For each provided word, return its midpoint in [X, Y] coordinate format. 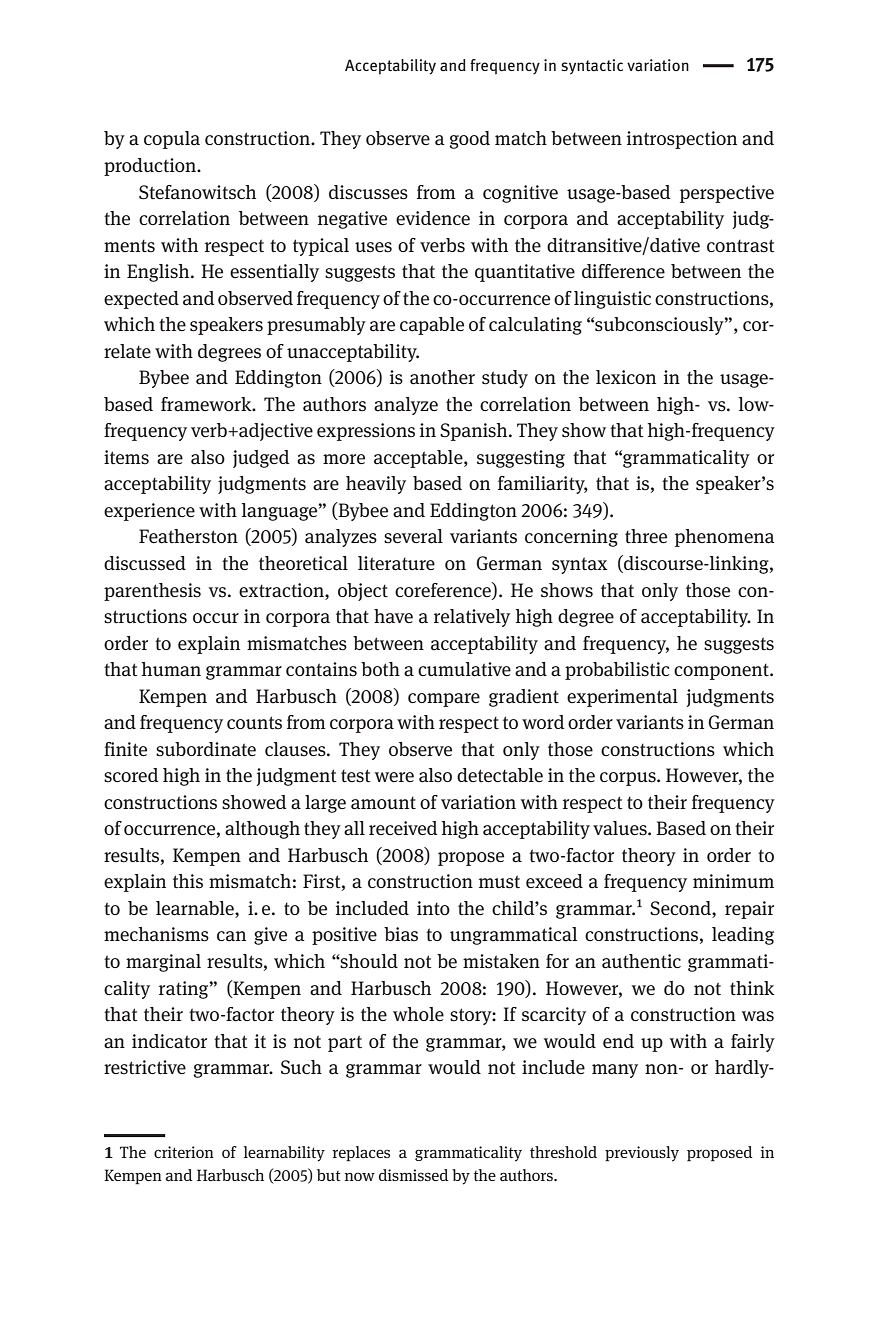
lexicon [626, 377]
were [394, 777]
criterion [184, 1152]
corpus [629, 779]
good [469, 140]
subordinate [206, 749]
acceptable [419, 459]
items [126, 457]
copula [172, 140]
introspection [682, 140]
